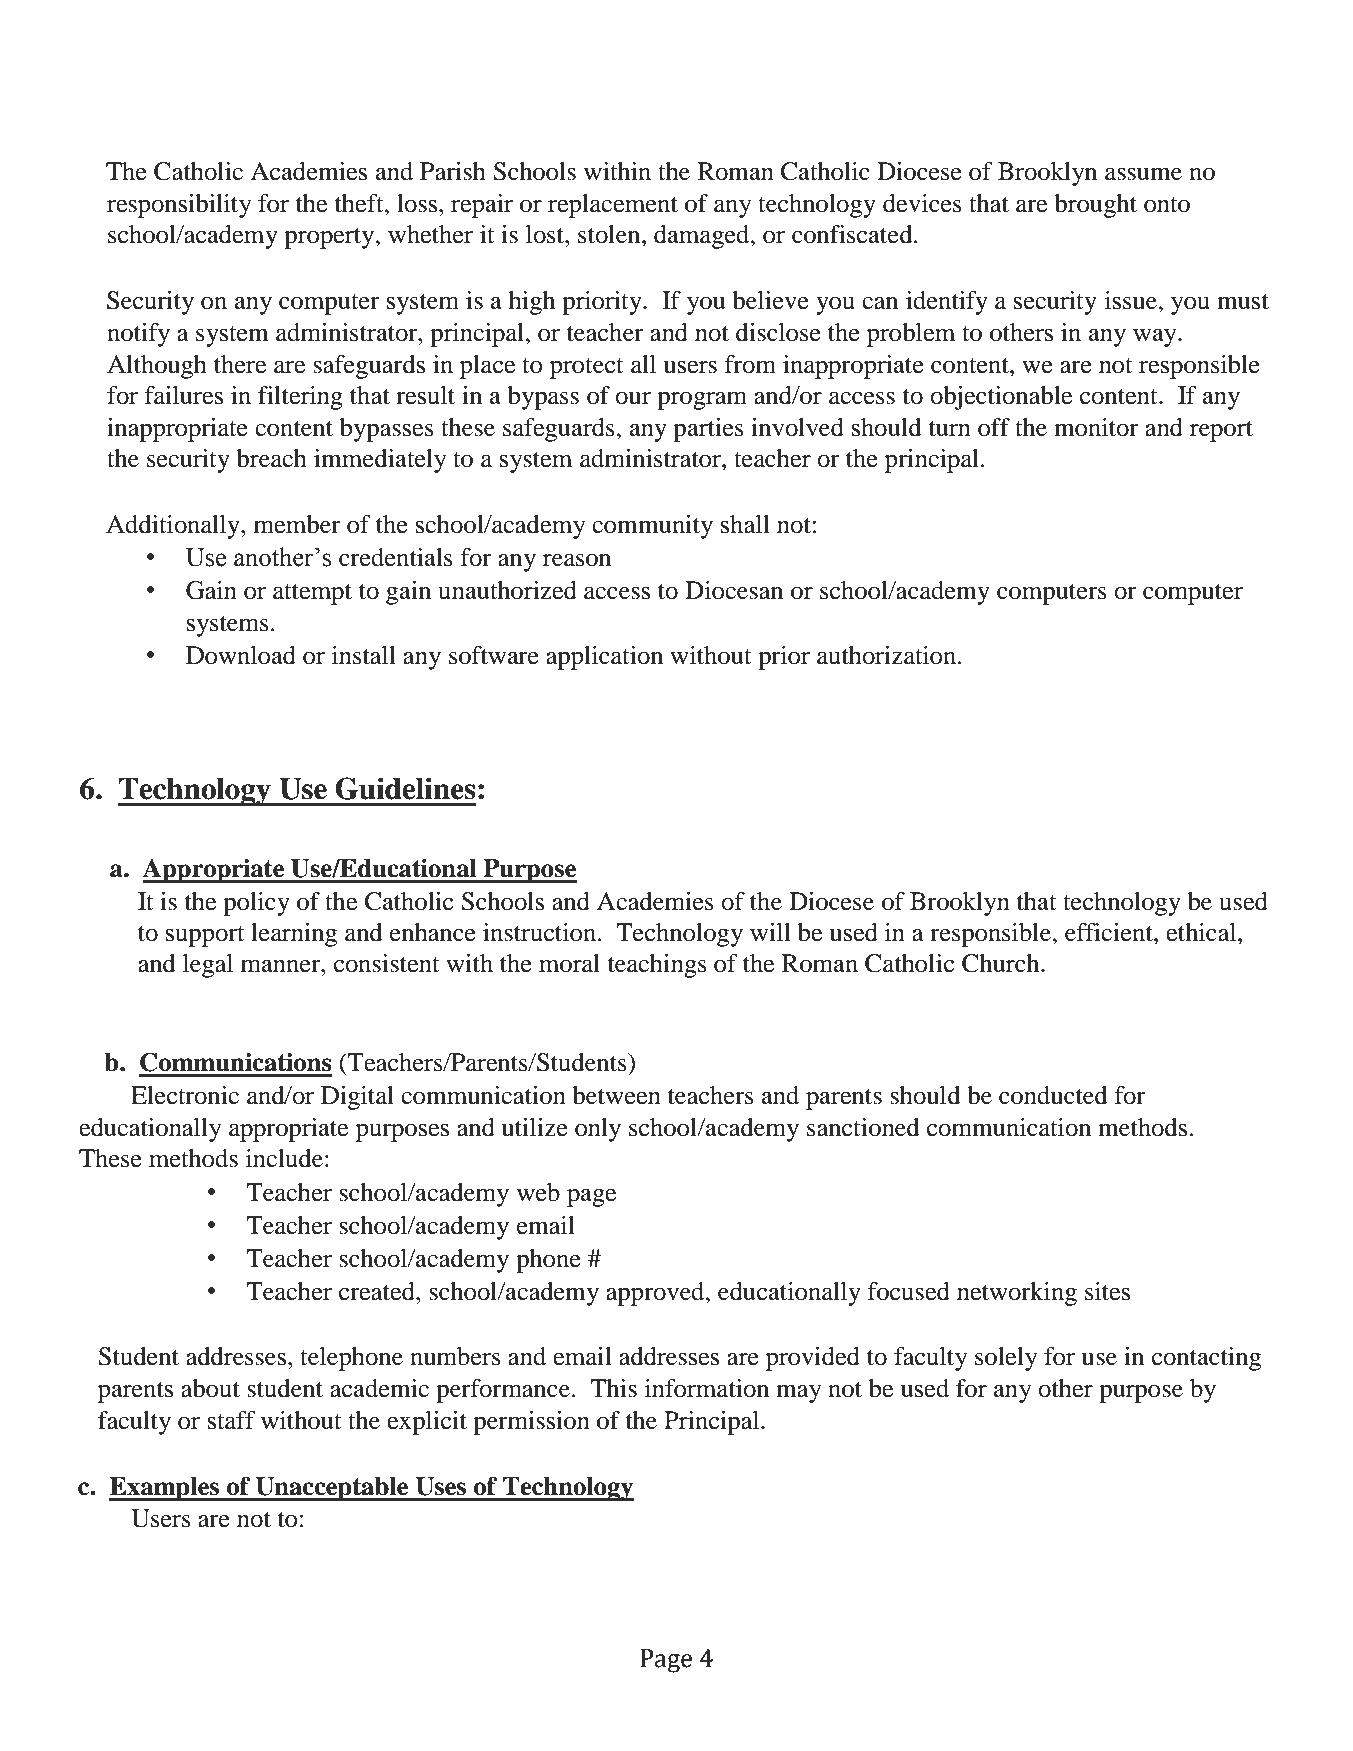  What do you see at coordinates (1206, 1359) in the page?
I see `contacting` at bounding box center [1206, 1359].
